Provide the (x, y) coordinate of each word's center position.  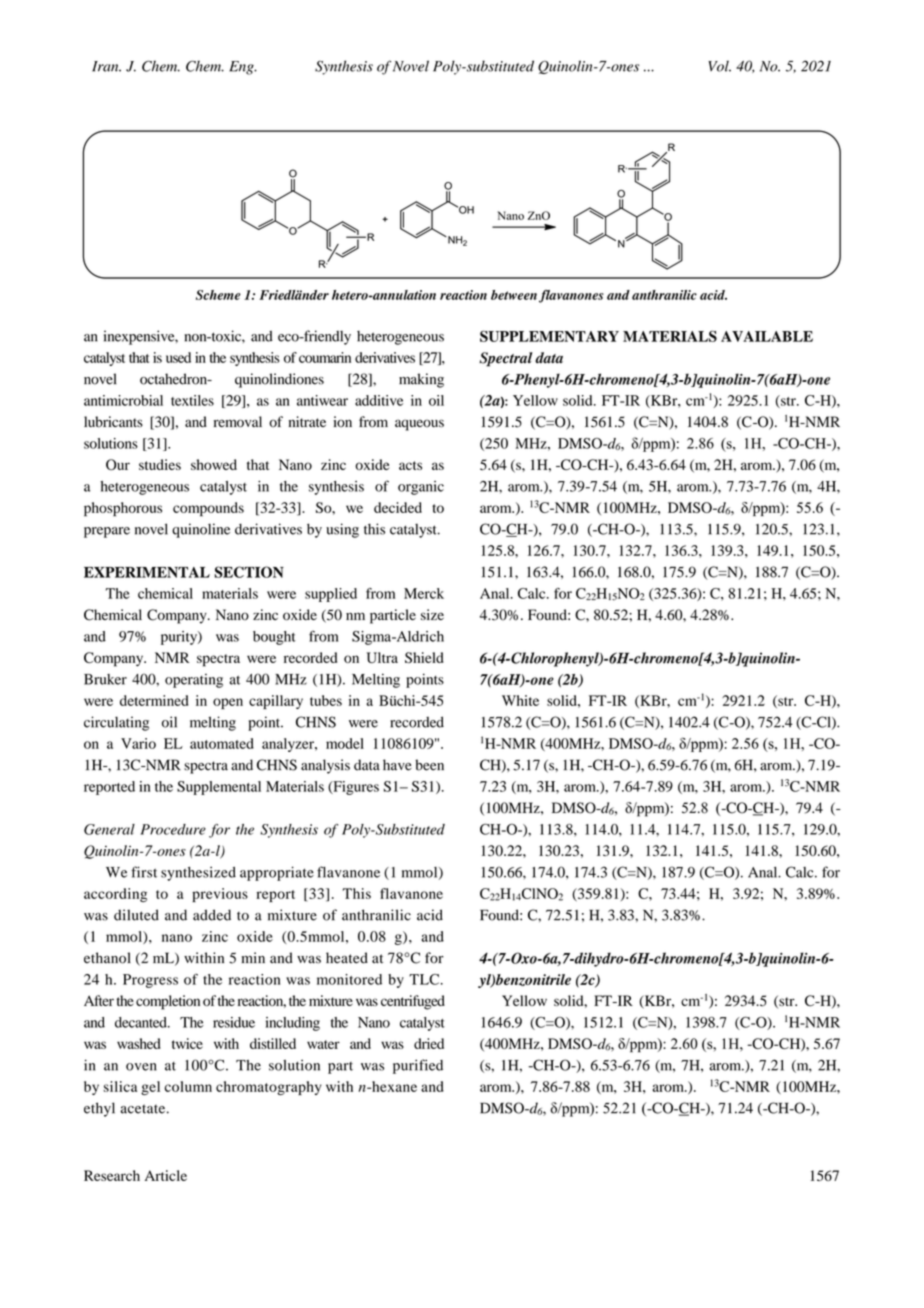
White (520, 700)
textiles (192, 400)
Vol (719, 66)
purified (418, 1066)
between (514, 295)
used (178, 357)
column (188, 1086)
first (144, 872)
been (429, 765)
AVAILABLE (767, 336)
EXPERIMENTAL (147, 572)
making (421, 380)
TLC (425, 979)
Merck (424, 593)
